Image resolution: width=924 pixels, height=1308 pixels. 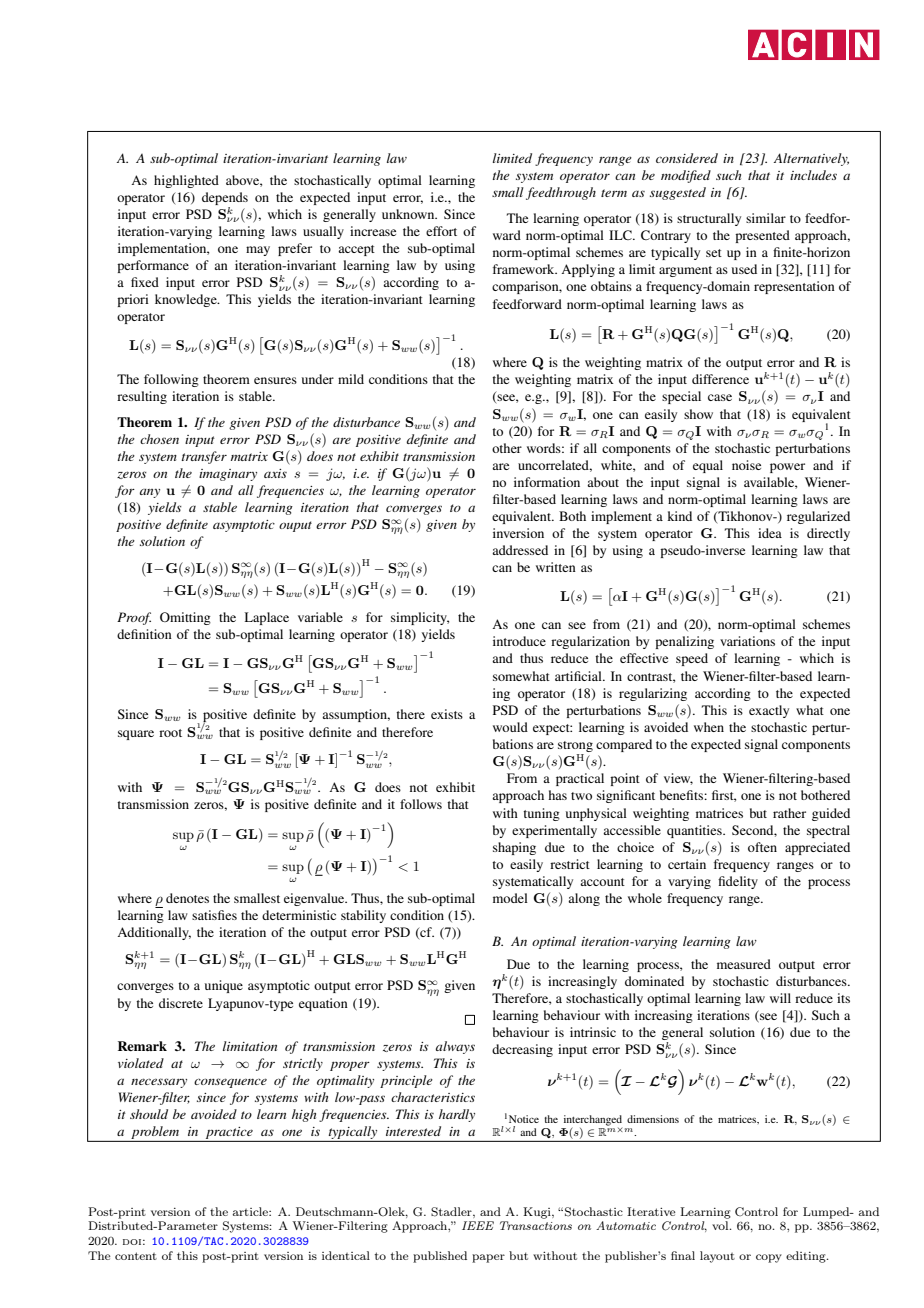 I want to click on denotes, so click(x=187, y=898).
